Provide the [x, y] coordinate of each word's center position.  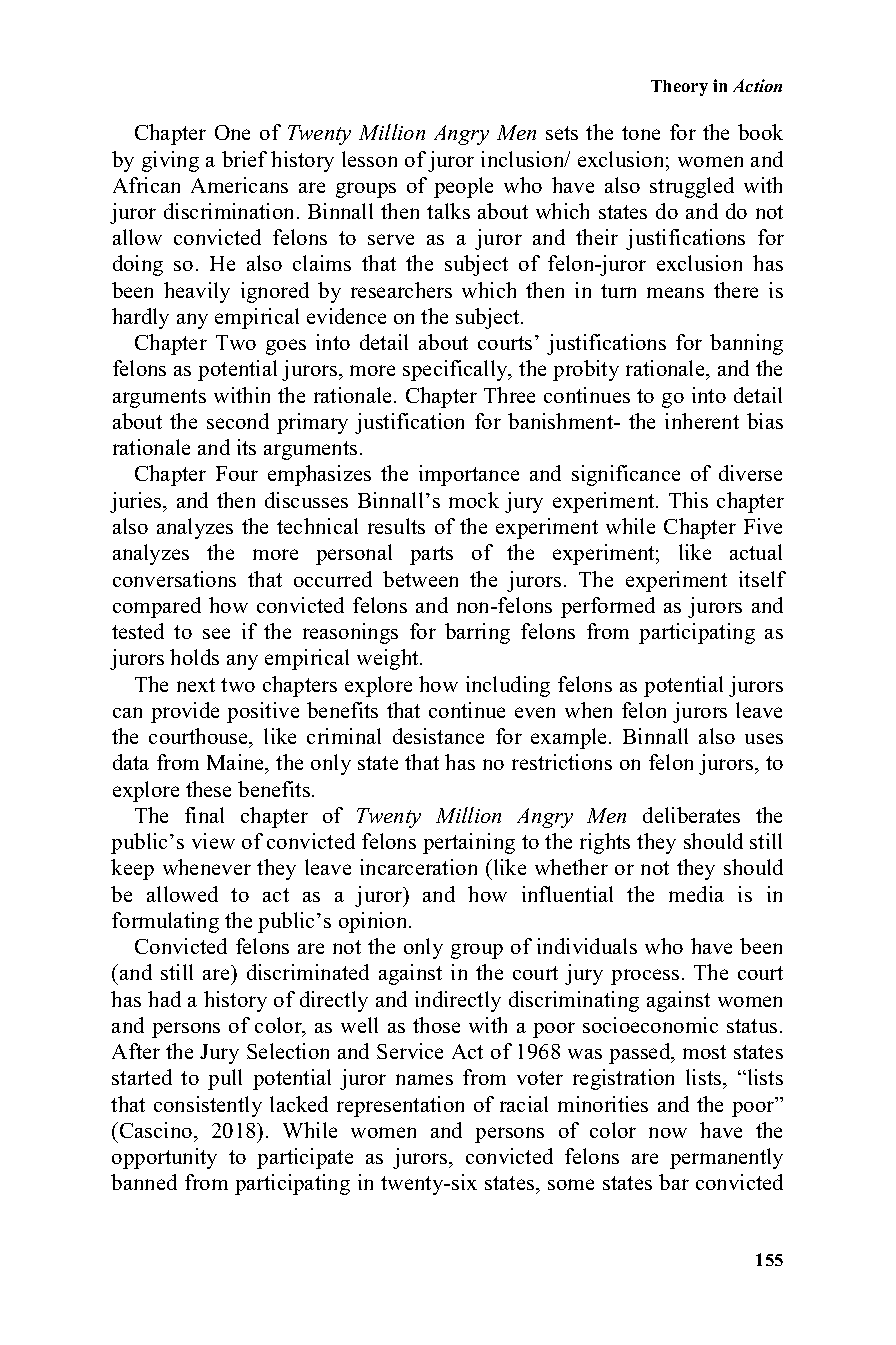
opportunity [164, 1158]
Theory [679, 88]
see [216, 633]
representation [400, 1106]
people [463, 187]
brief [244, 159]
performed [608, 607]
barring [477, 633]
